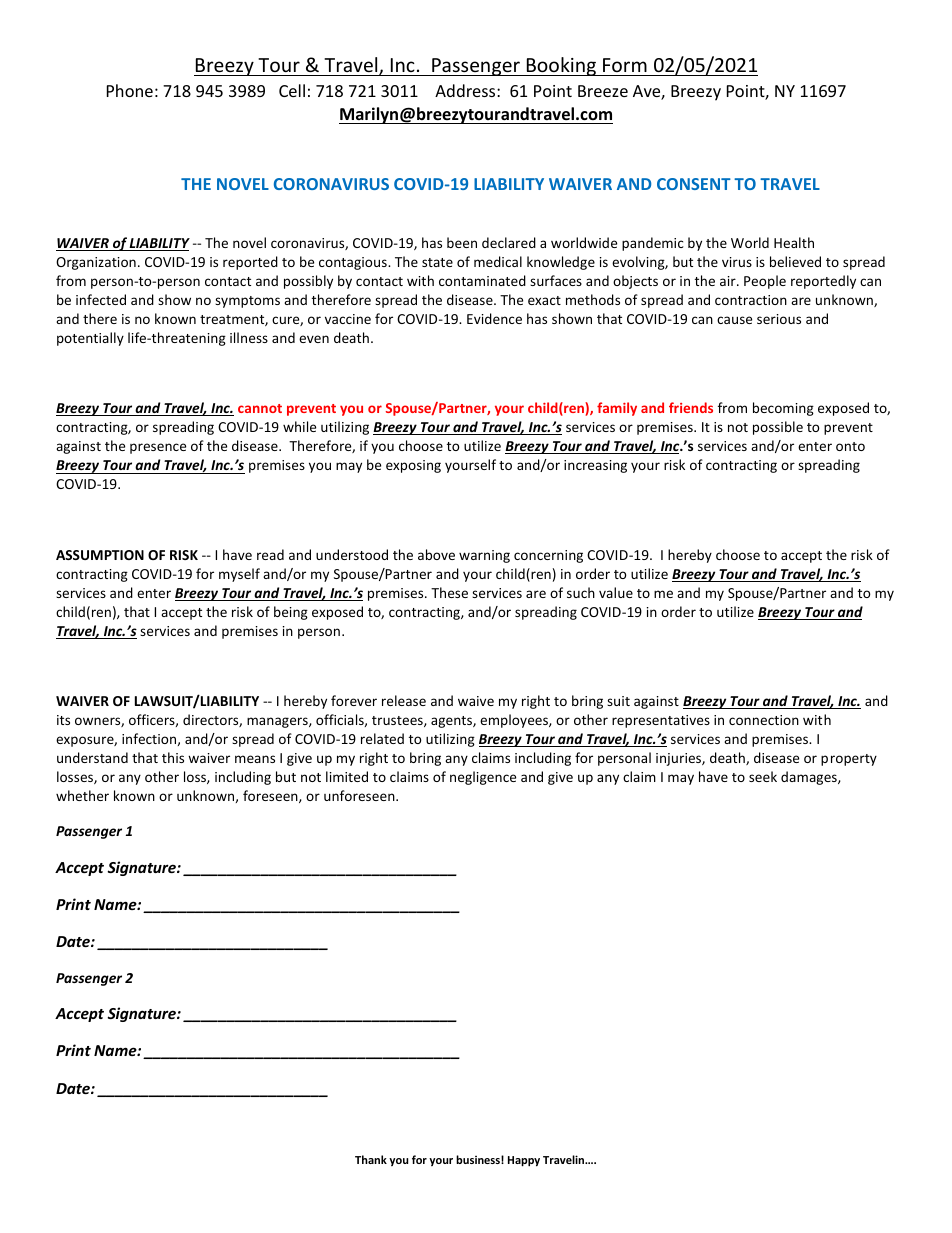  I want to click on Happy, so click(524, 1161).
